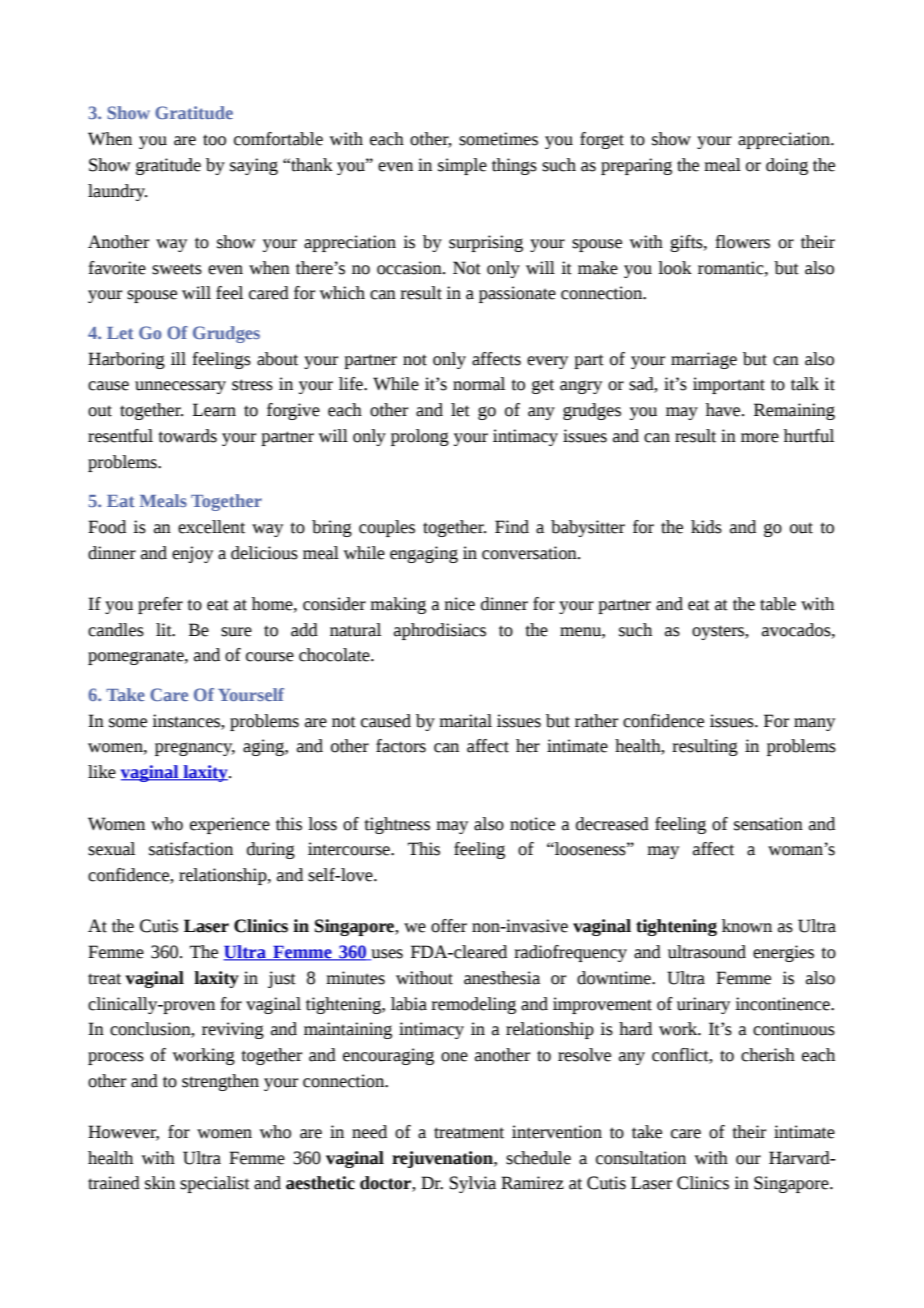 This page has height=1308, width=924. What do you see at coordinates (215, 1184) in the page?
I see `specialist` at bounding box center [215, 1184].
